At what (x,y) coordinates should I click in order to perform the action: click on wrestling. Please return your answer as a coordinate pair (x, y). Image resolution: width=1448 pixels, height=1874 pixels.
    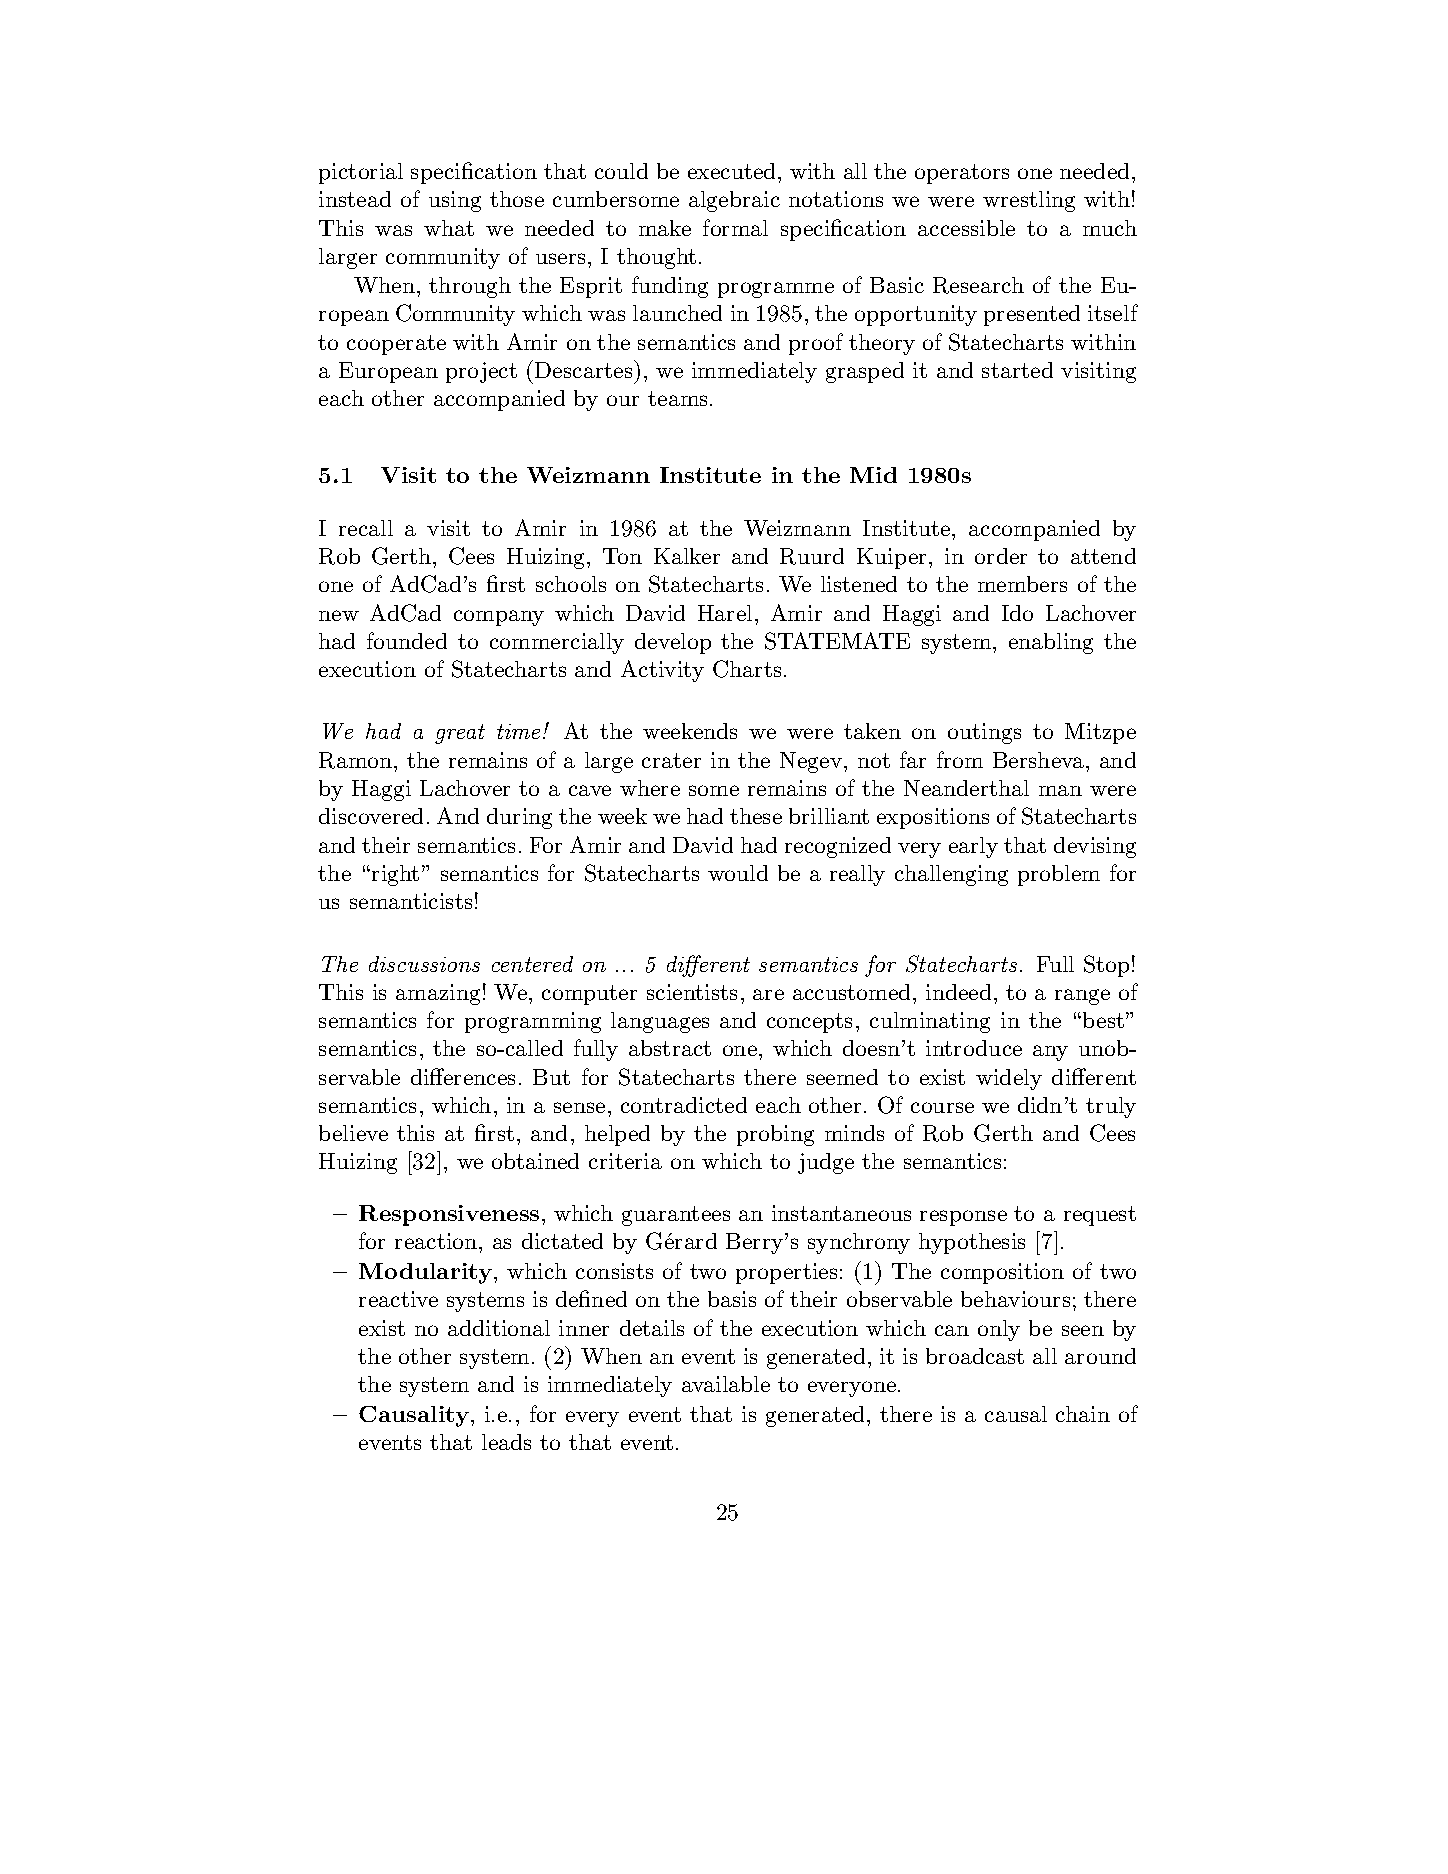
    Looking at the image, I should click on (1029, 201).
